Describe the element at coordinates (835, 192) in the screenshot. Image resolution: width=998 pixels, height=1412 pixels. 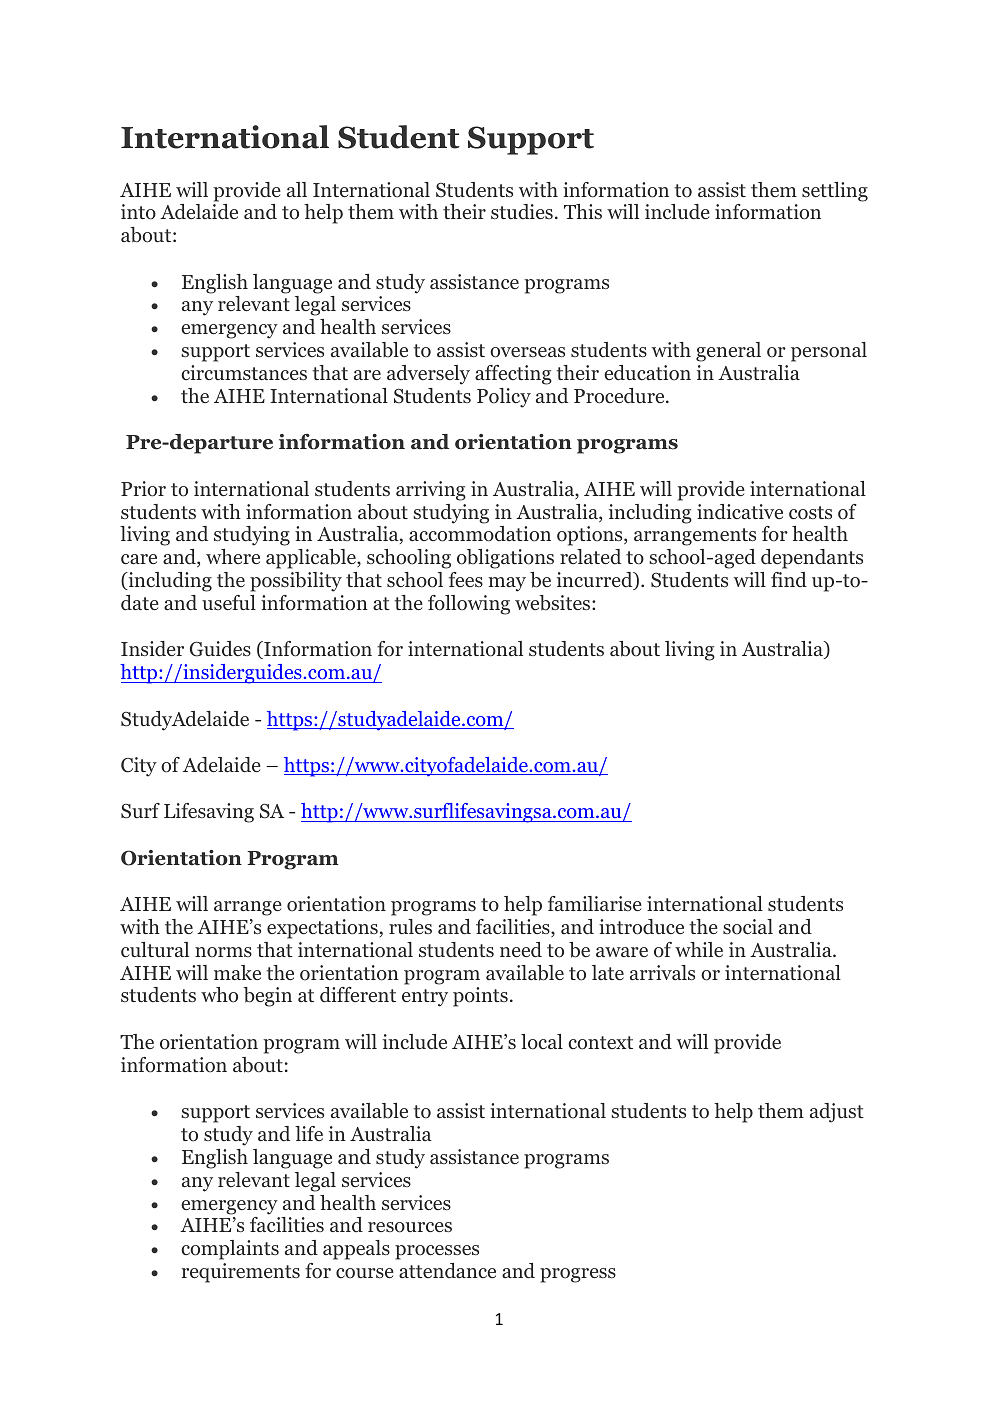
I see `settling` at that location.
